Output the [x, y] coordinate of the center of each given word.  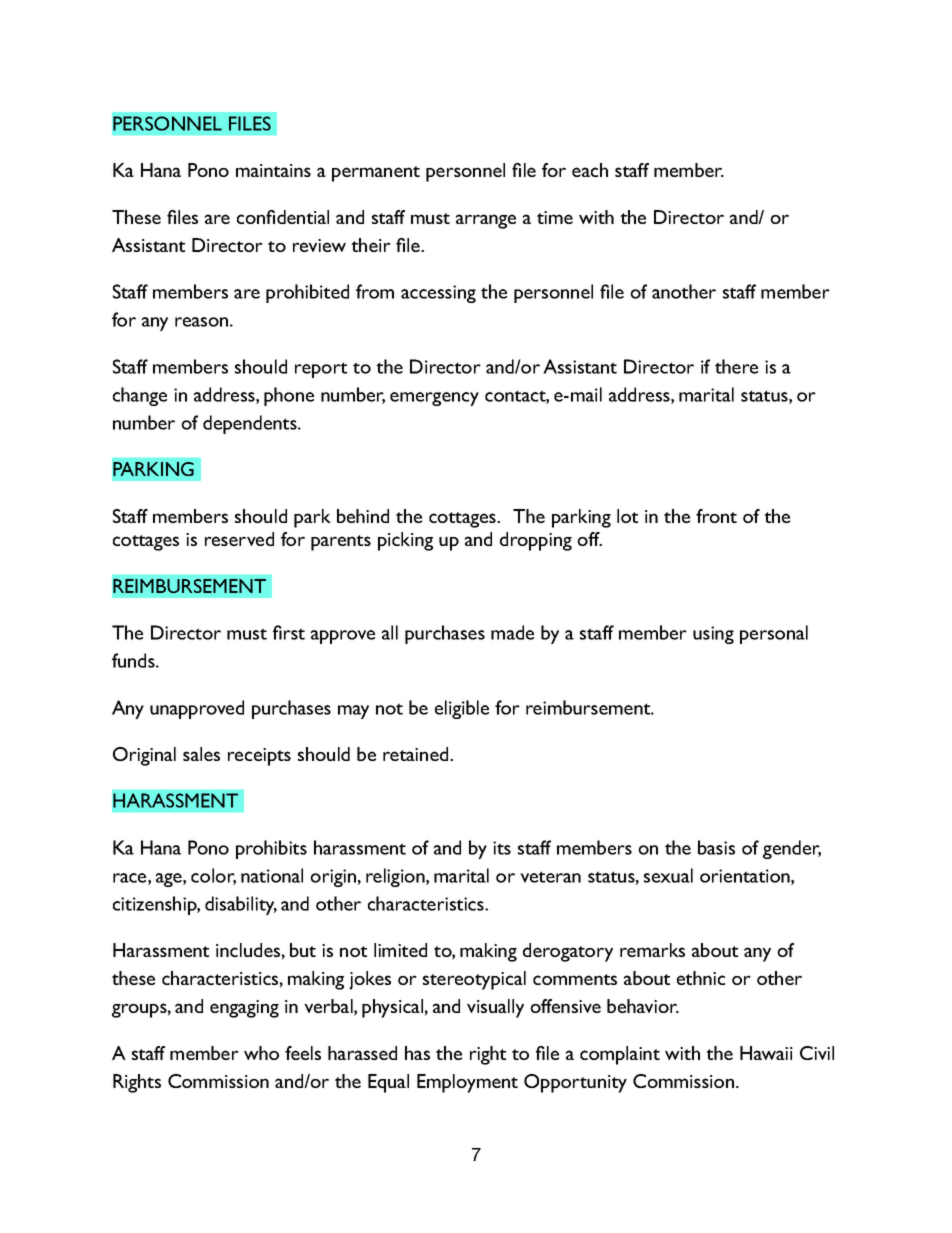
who [261, 1053]
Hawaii [766, 1053]
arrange [486, 221]
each [590, 170]
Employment [467, 1083]
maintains [273, 170]
